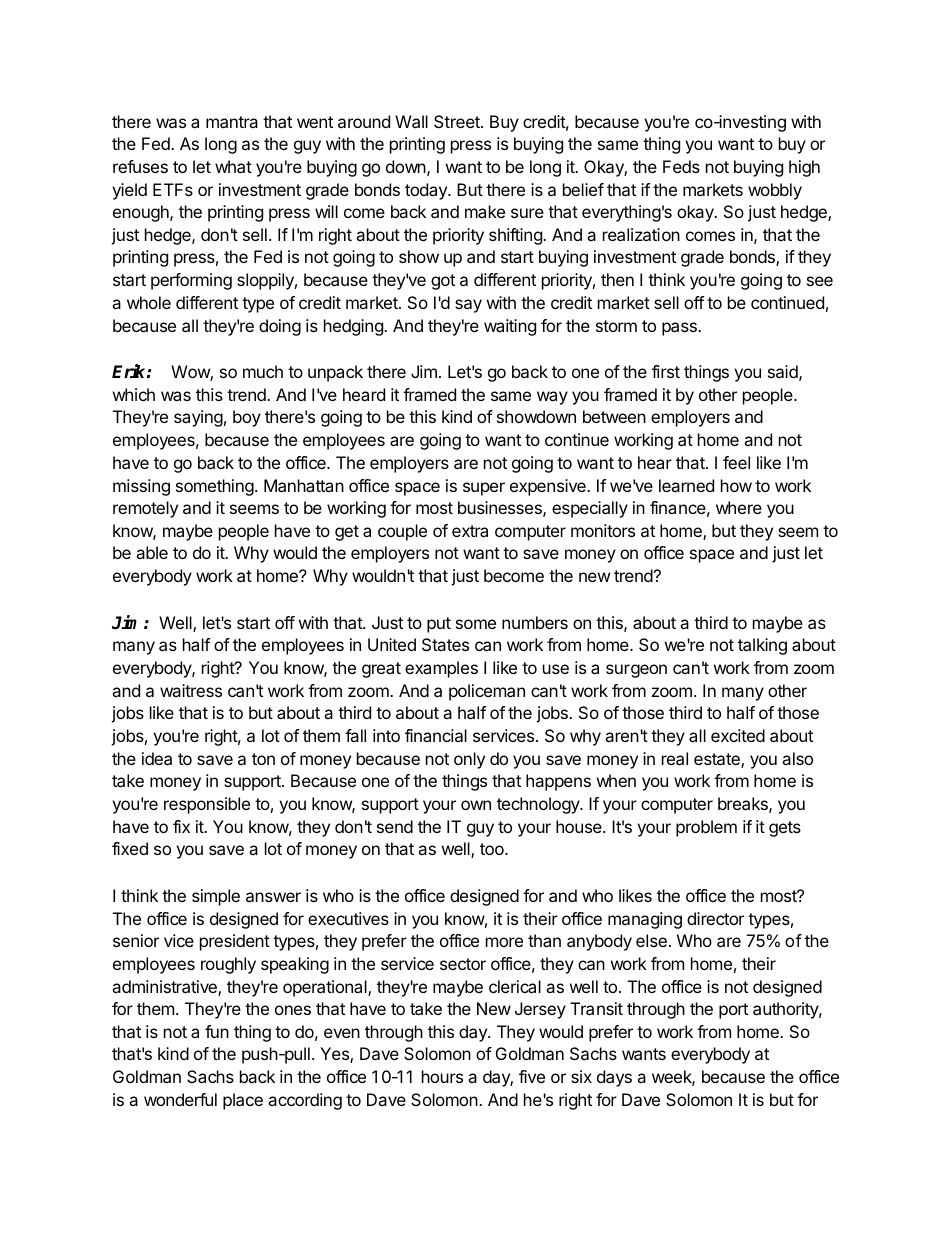 The width and height of the image is (952, 1233). I want to click on ton, so click(263, 759).
